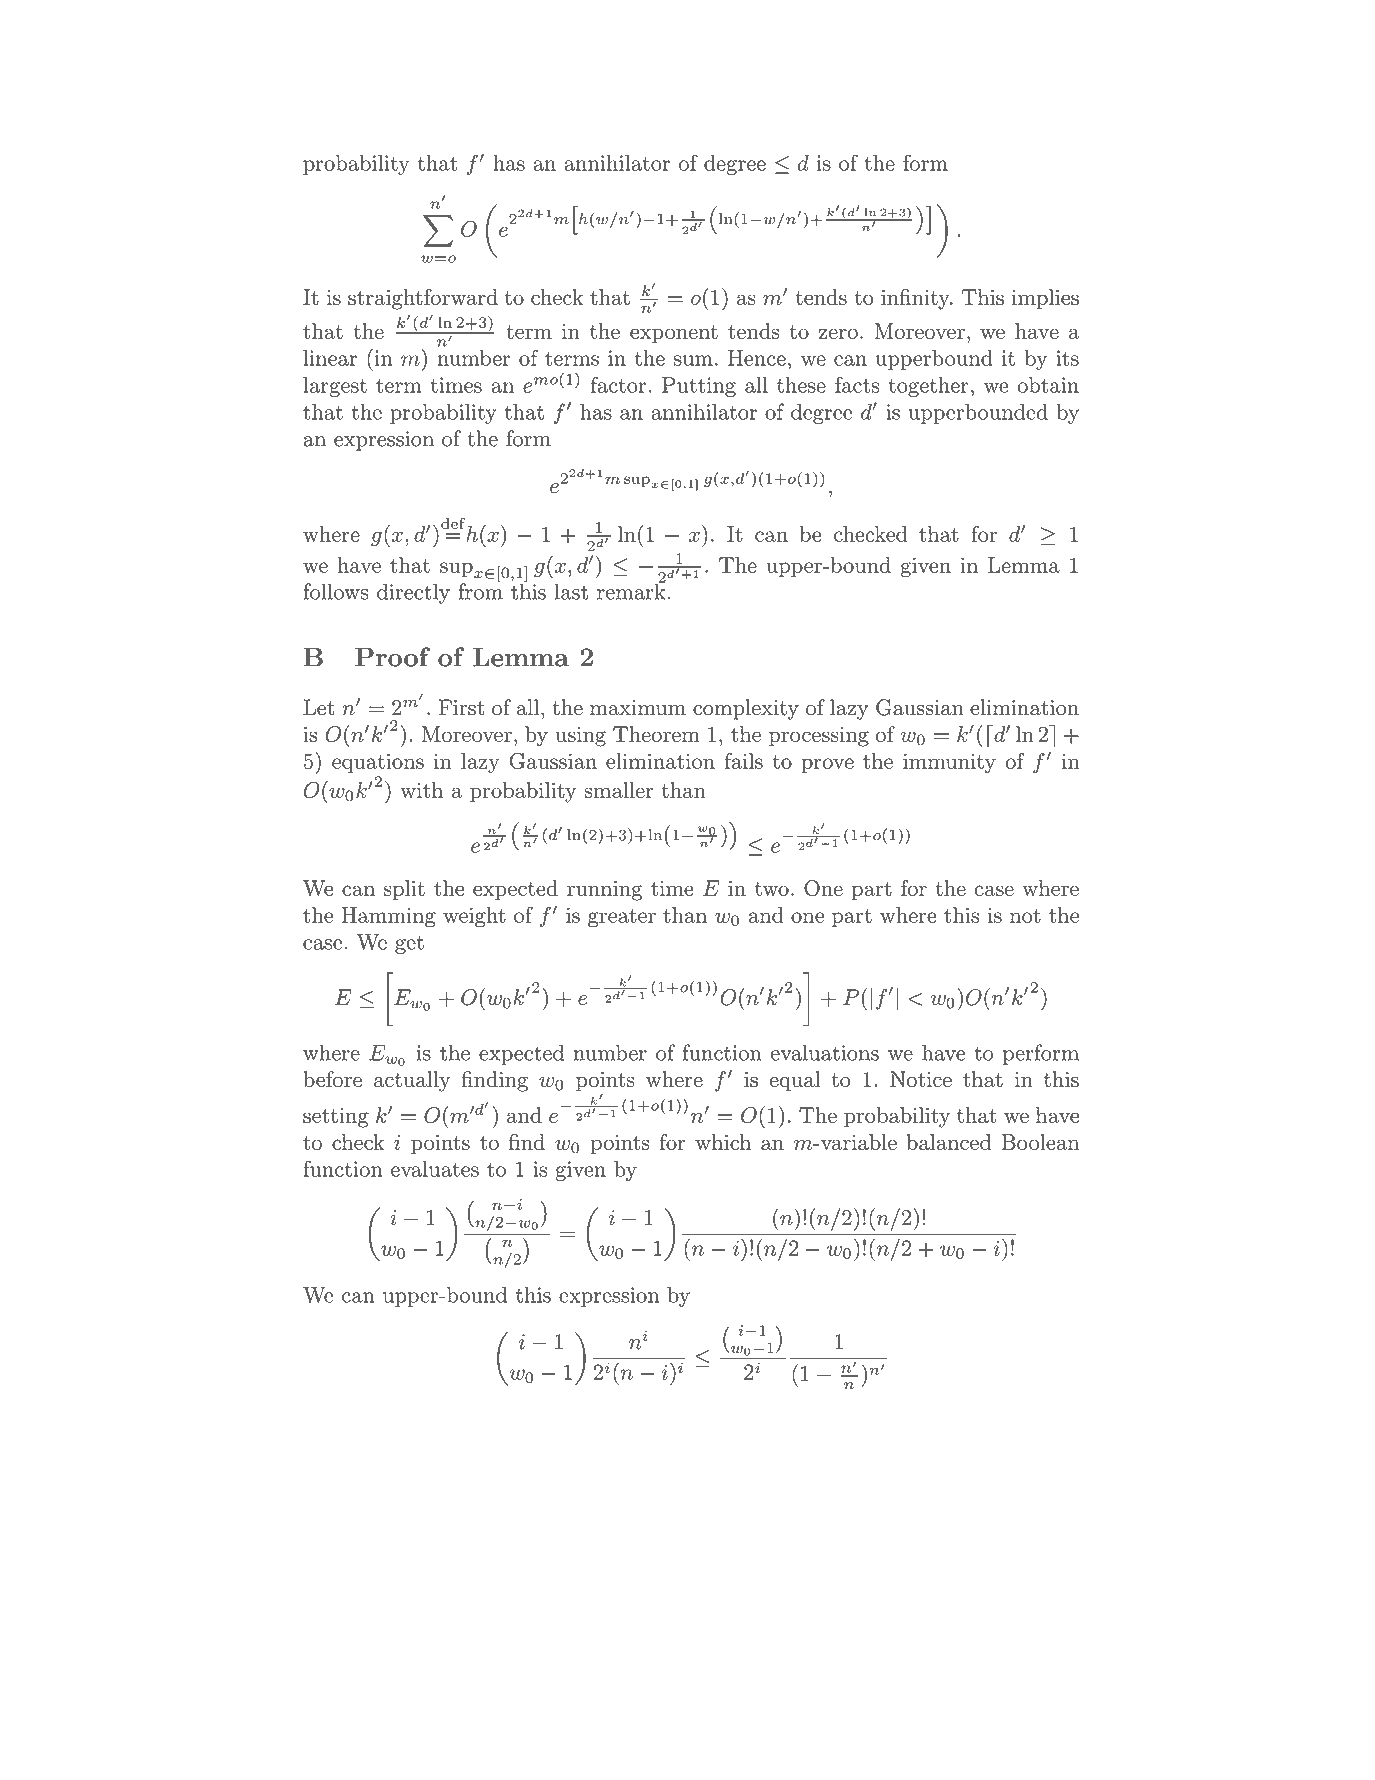 This screenshot has height=1780, width=1375. What do you see at coordinates (916, 299) in the screenshot?
I see `infinity` at bounding box center [916, 299].
